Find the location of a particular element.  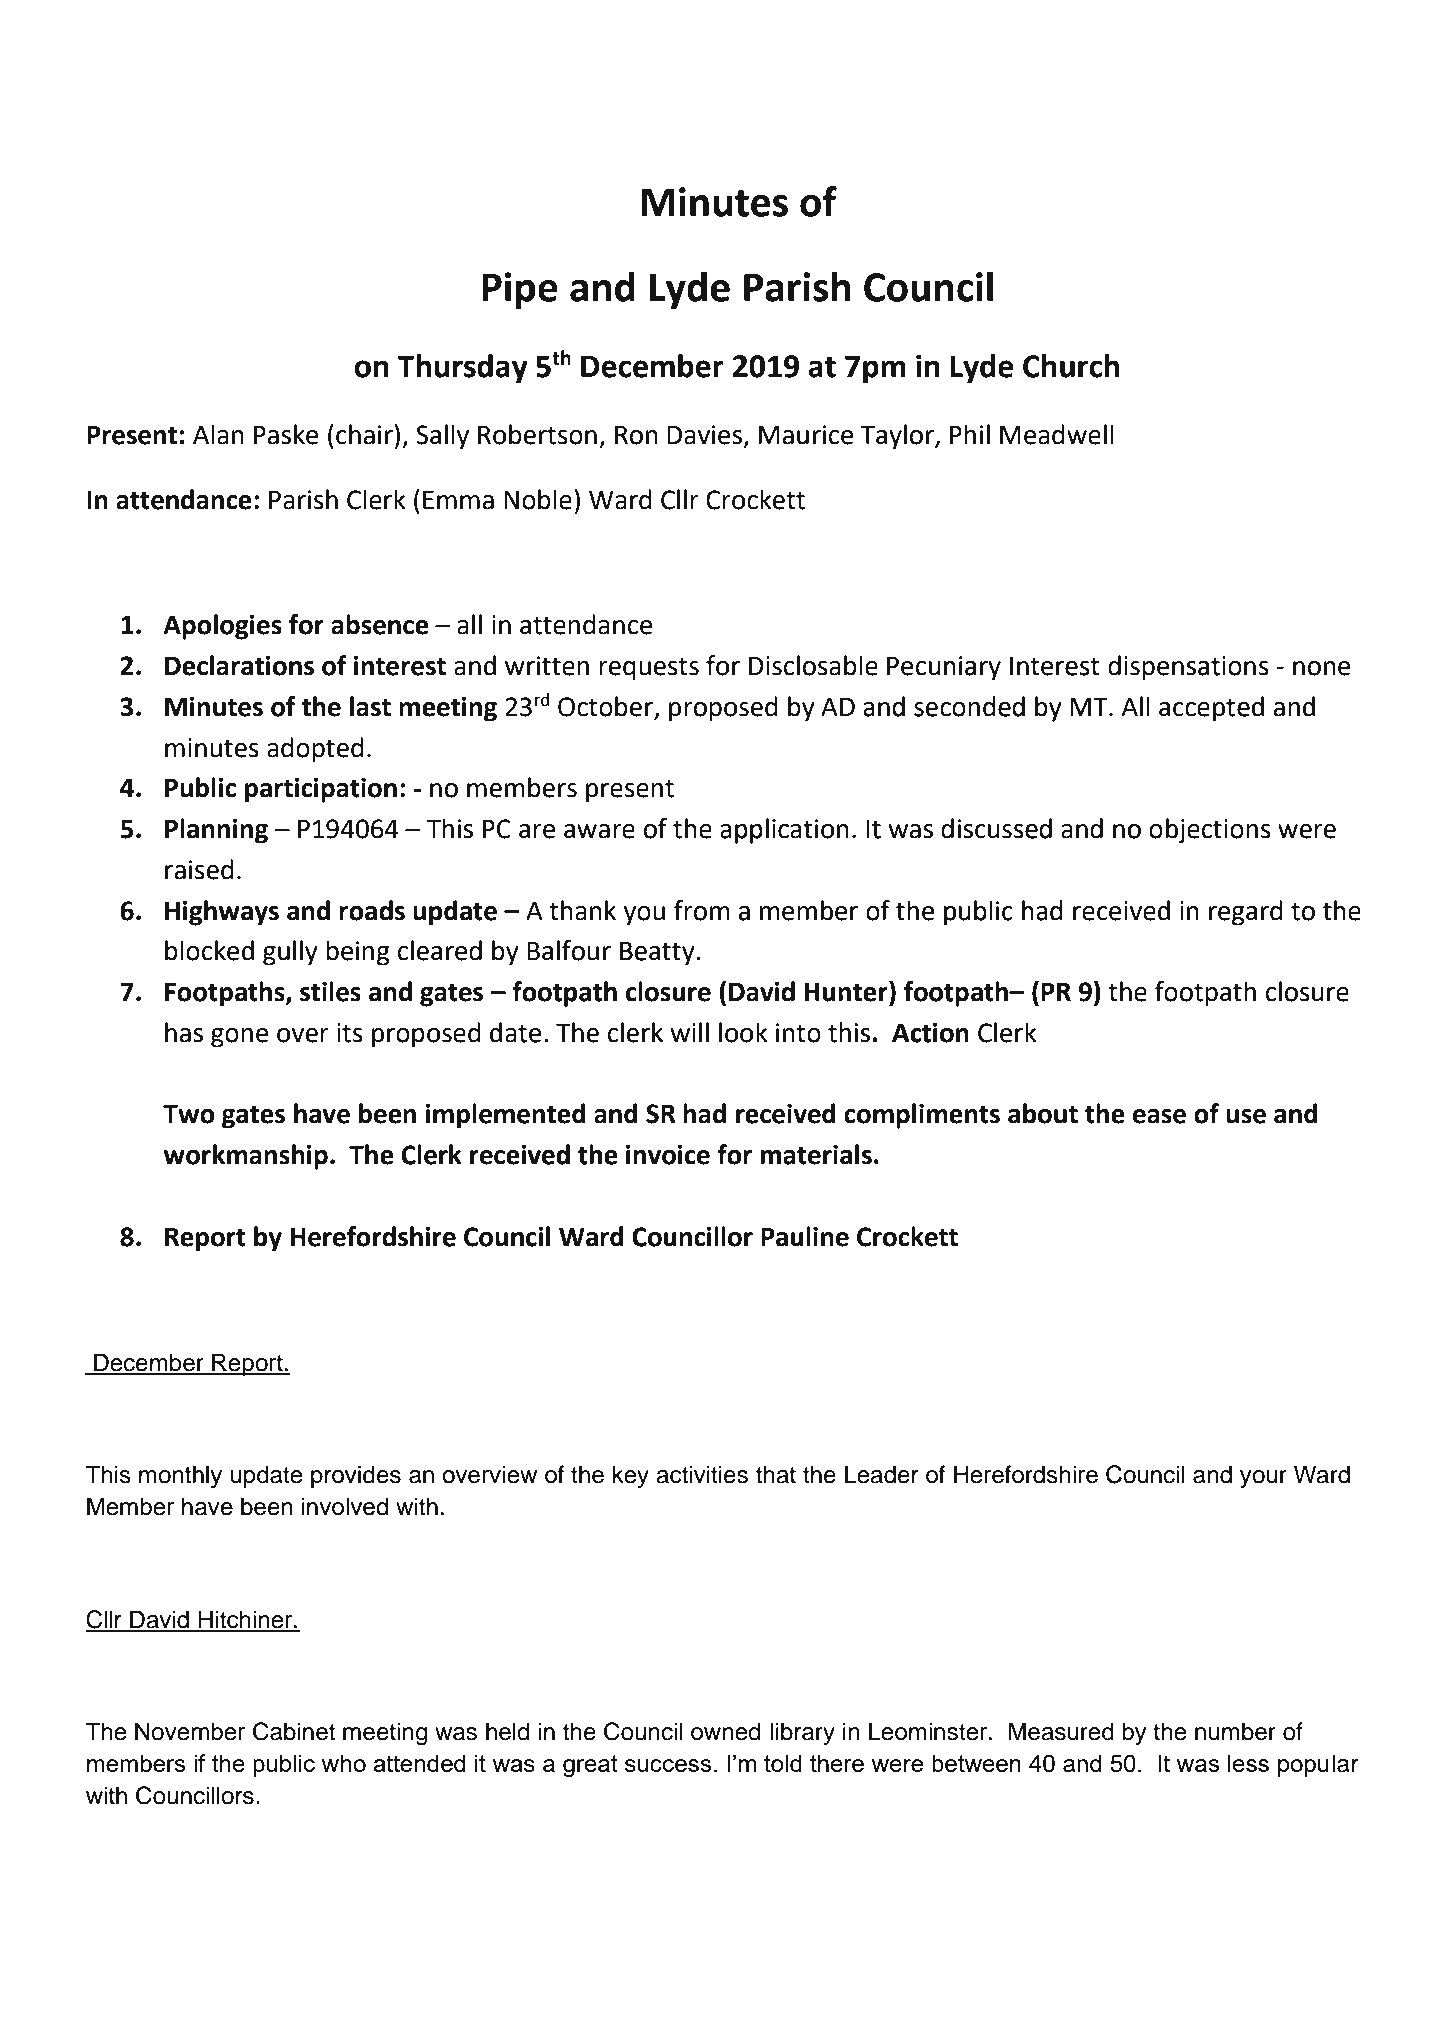

provides is located at coordinates (356, 1476).
